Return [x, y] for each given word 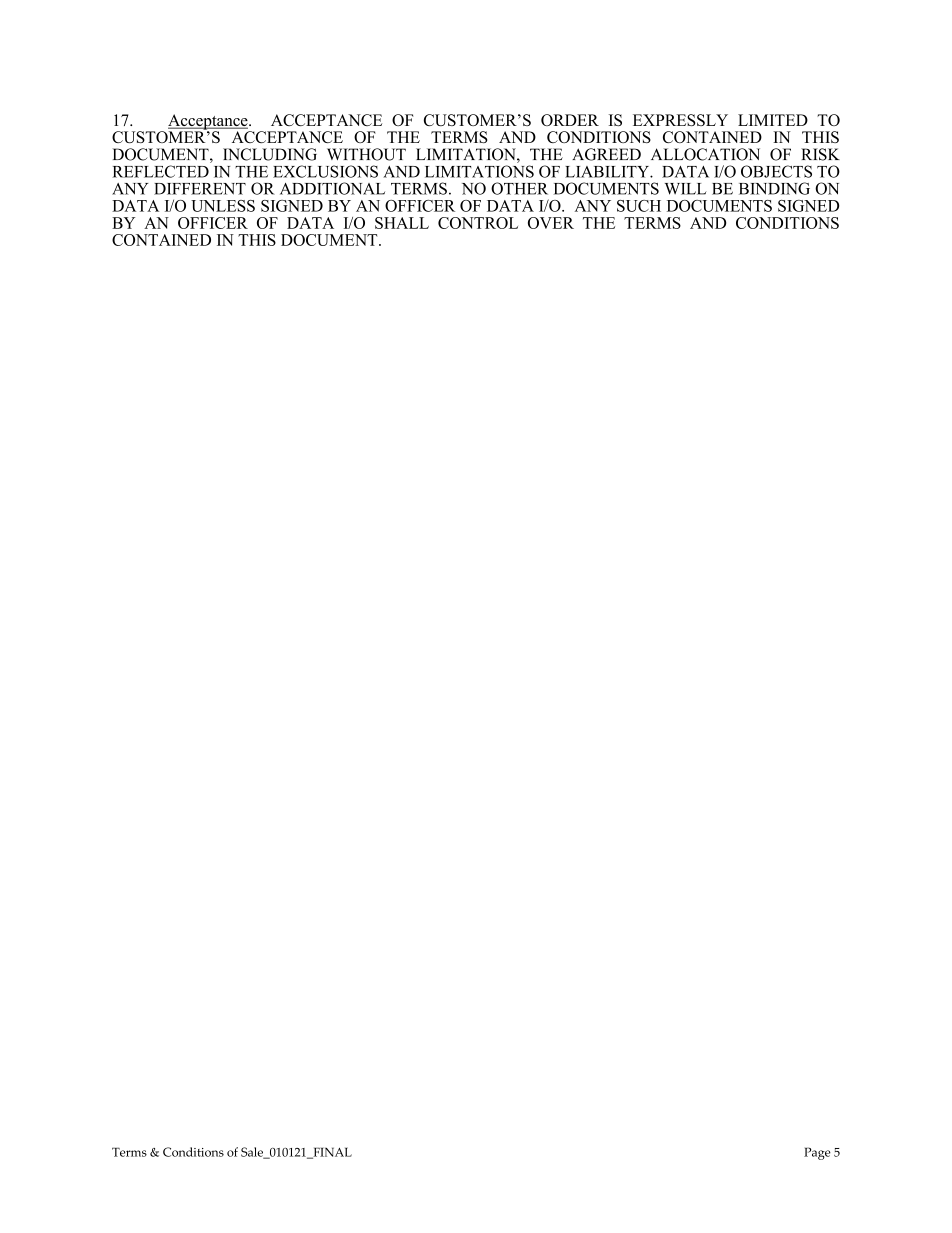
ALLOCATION [705, 154]
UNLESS [223, 206]
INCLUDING [270, 154]
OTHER [519, 188]
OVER [551, 223]
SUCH [639, 206]
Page [817, 1153]
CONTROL [478, 223]
